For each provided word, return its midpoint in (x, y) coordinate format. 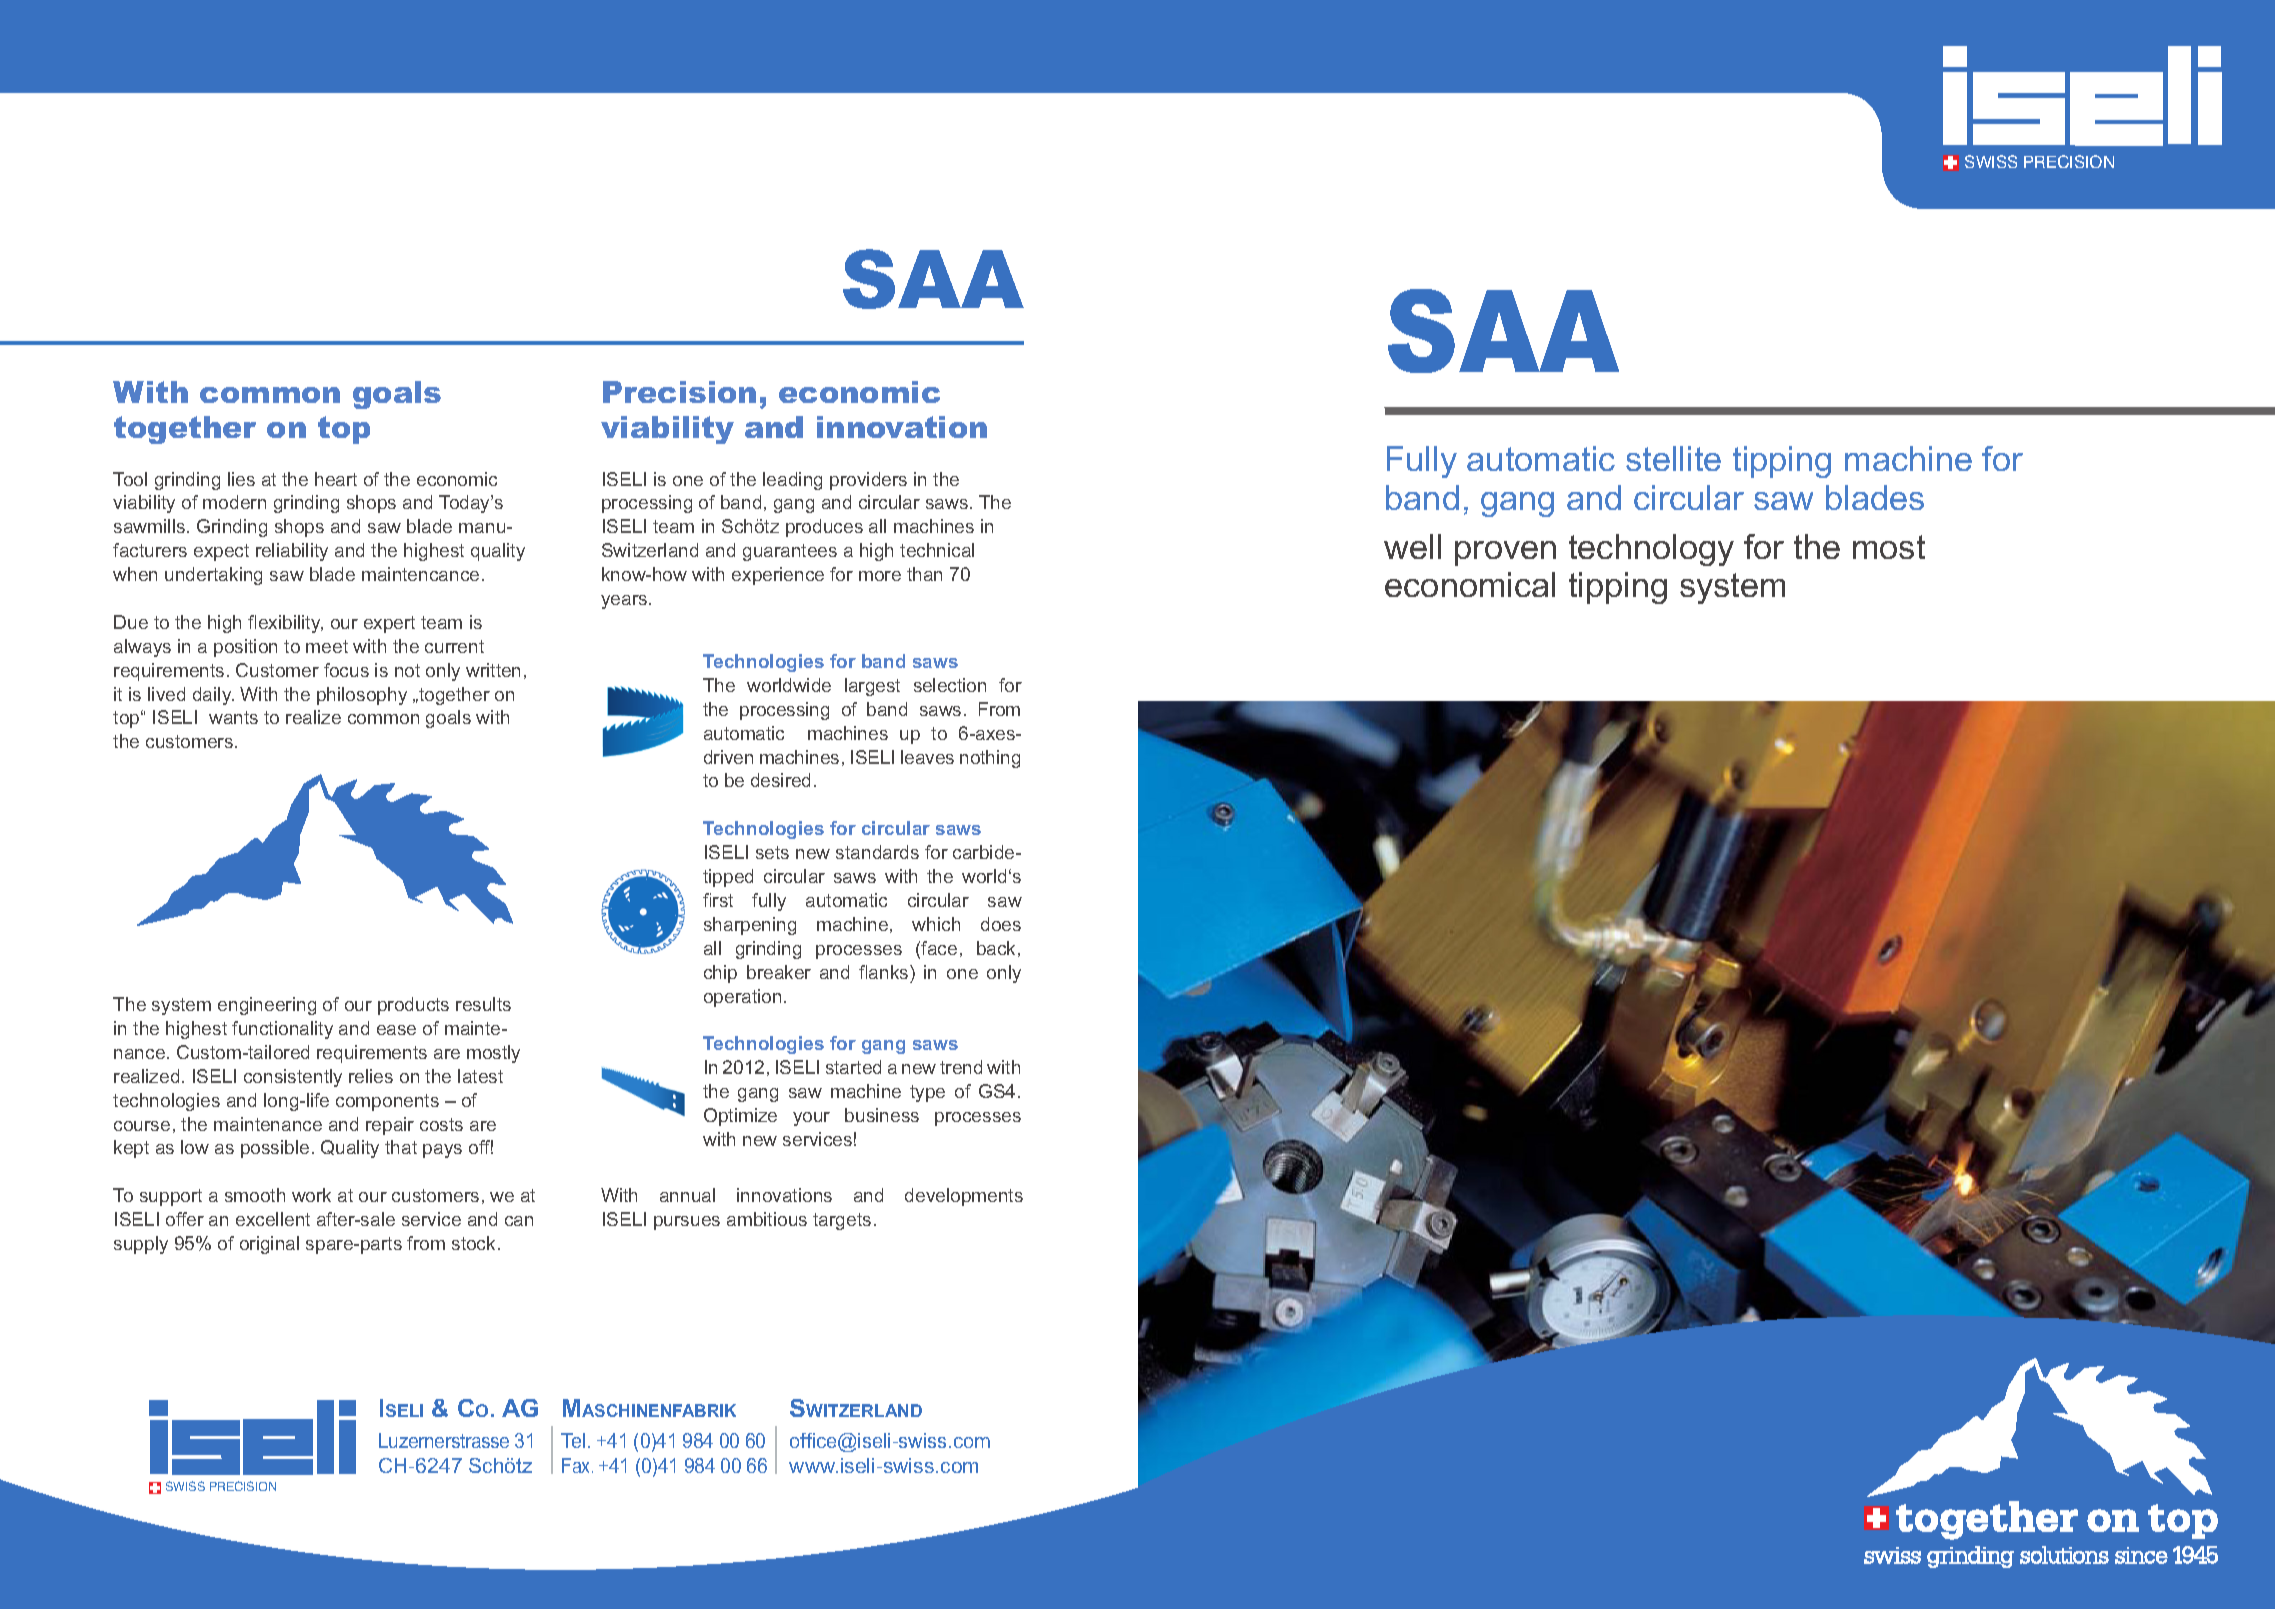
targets (842, 1221)
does (1001, 924)
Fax (577, 1465)
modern (234, 502)
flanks (885, 972)
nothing (990, 759)
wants (233, 717)
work (311, 1195)
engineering (267, 1006)
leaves (927, 757)
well (1412, 546)
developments (964, 1197)
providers (868, 481)
